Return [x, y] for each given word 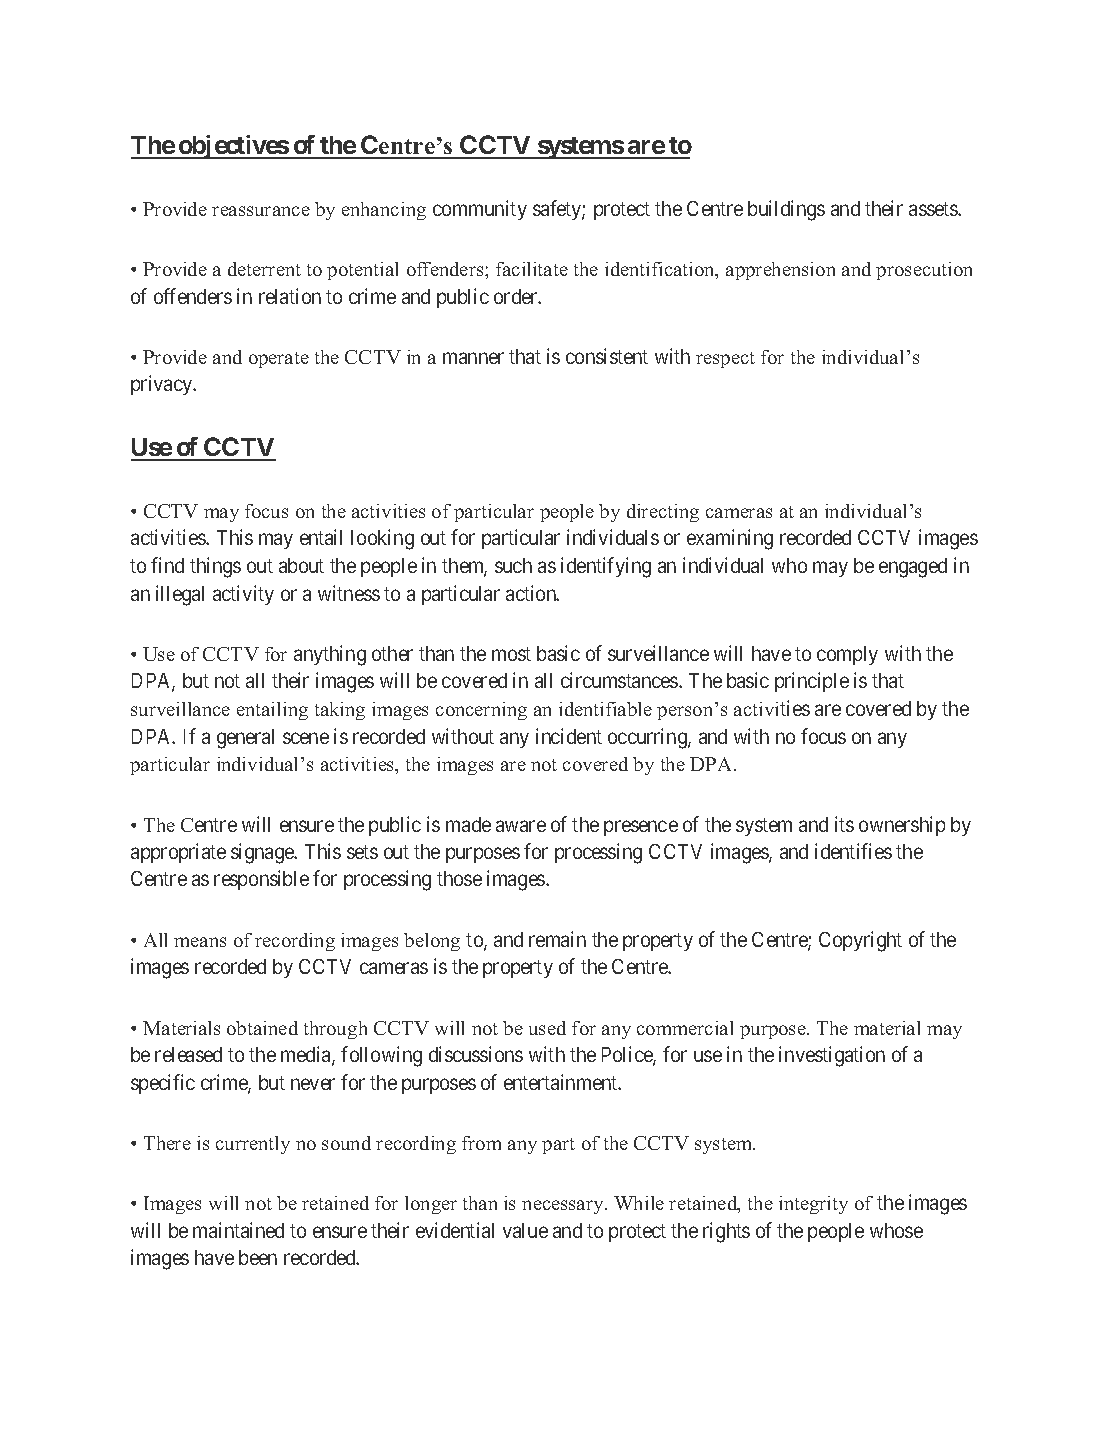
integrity [813, 1205]
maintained [238, 1230]
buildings [786, 210]
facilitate [532, 269]
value [525, 1230]
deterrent [264, 269]
